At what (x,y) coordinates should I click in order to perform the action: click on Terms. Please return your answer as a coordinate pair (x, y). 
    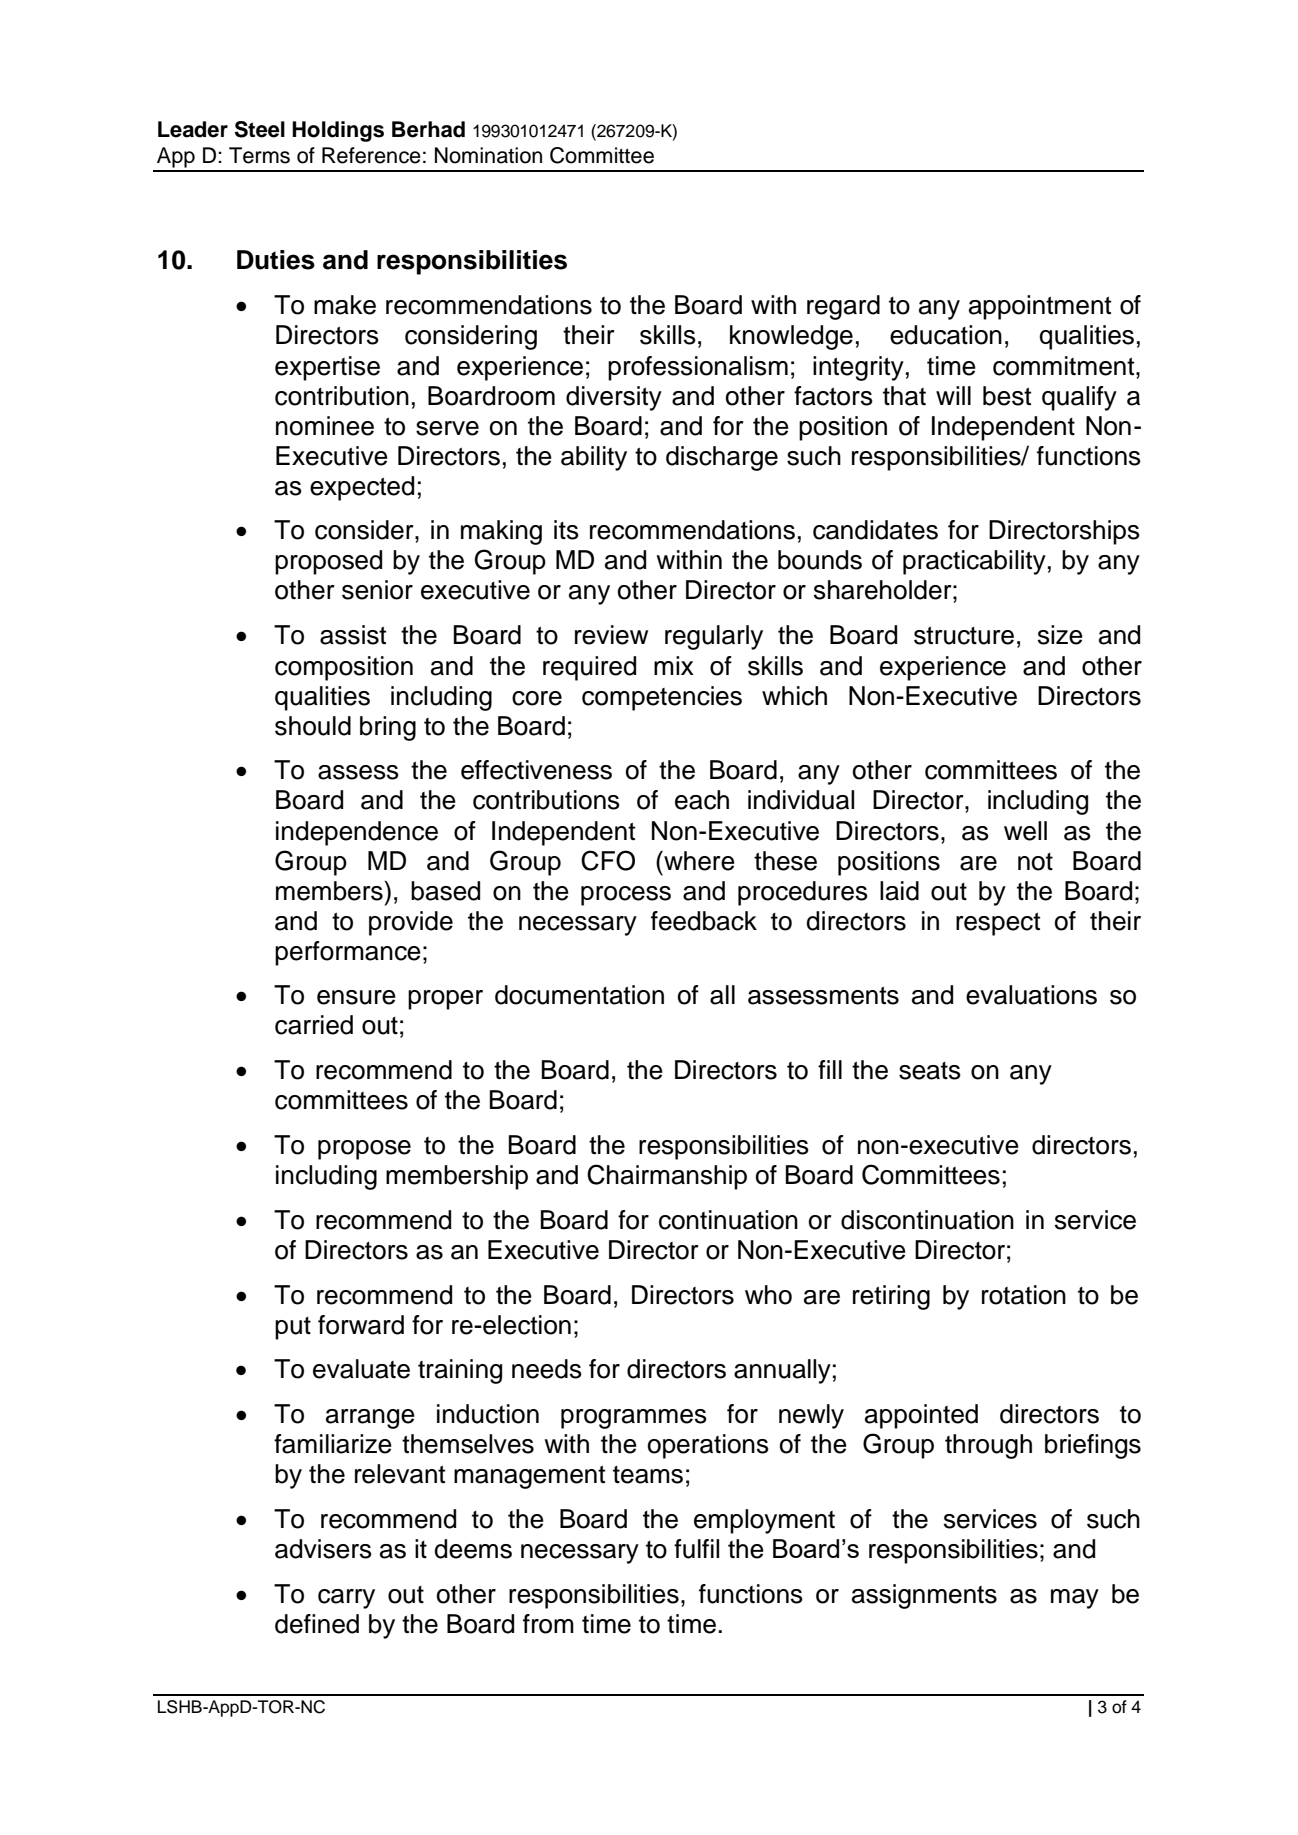
    Looking at the image, I should click on (259, 155).
